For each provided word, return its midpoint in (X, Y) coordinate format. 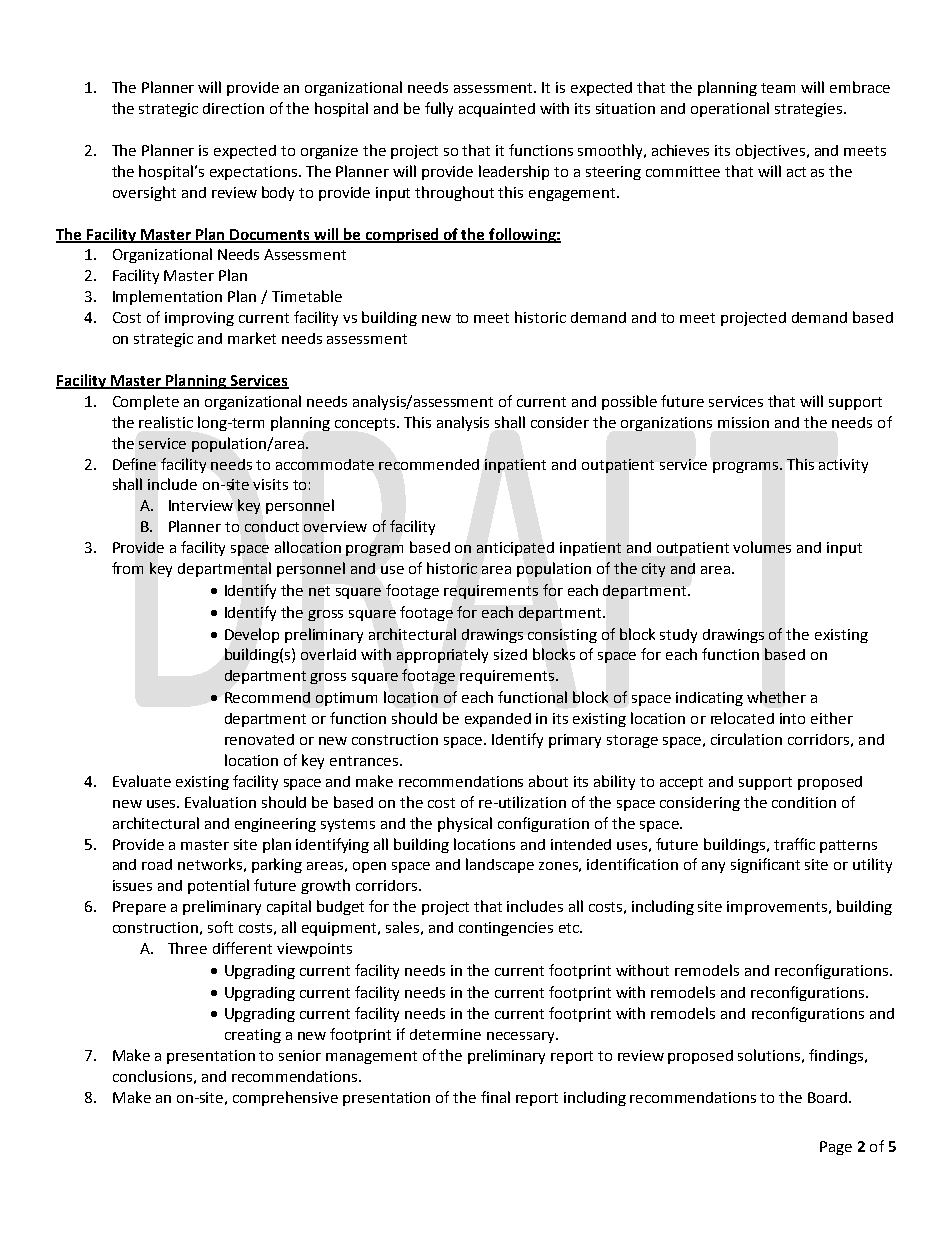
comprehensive (285, 1098)
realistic (166, 422)
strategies (810, 110)
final (495, 1097)
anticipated (515, 549)
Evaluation (220, 802)
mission (743, 422)
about (548, 781)
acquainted (497, 110)
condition (804, 802)
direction (233, 108)
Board (829, 1097)
